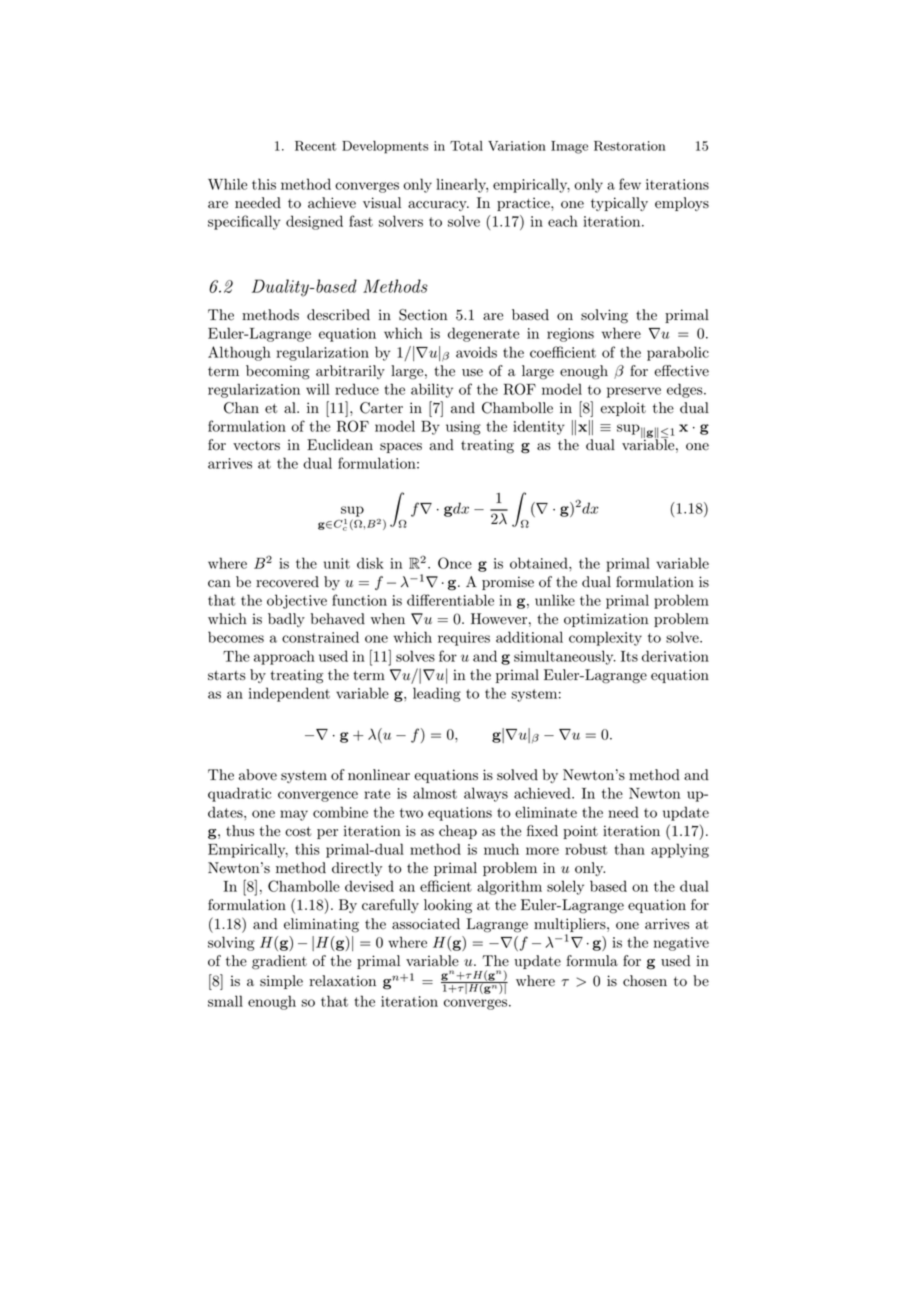  Describe the element at coordinates (630, 184) in the screenshot. I see `few` at that location.
